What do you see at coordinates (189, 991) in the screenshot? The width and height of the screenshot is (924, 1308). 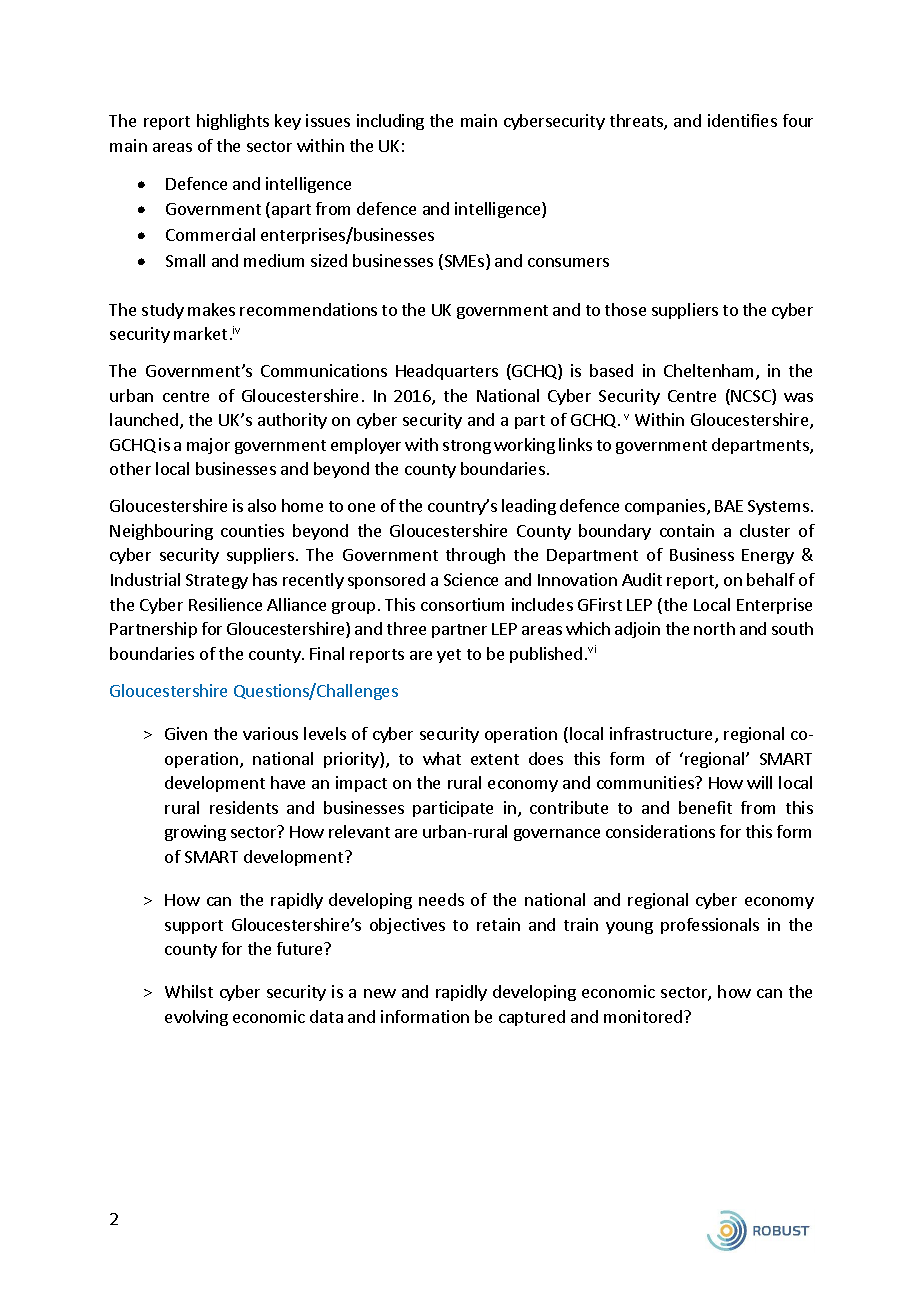 I see `Whilst` at bounding box center [189, 991].
